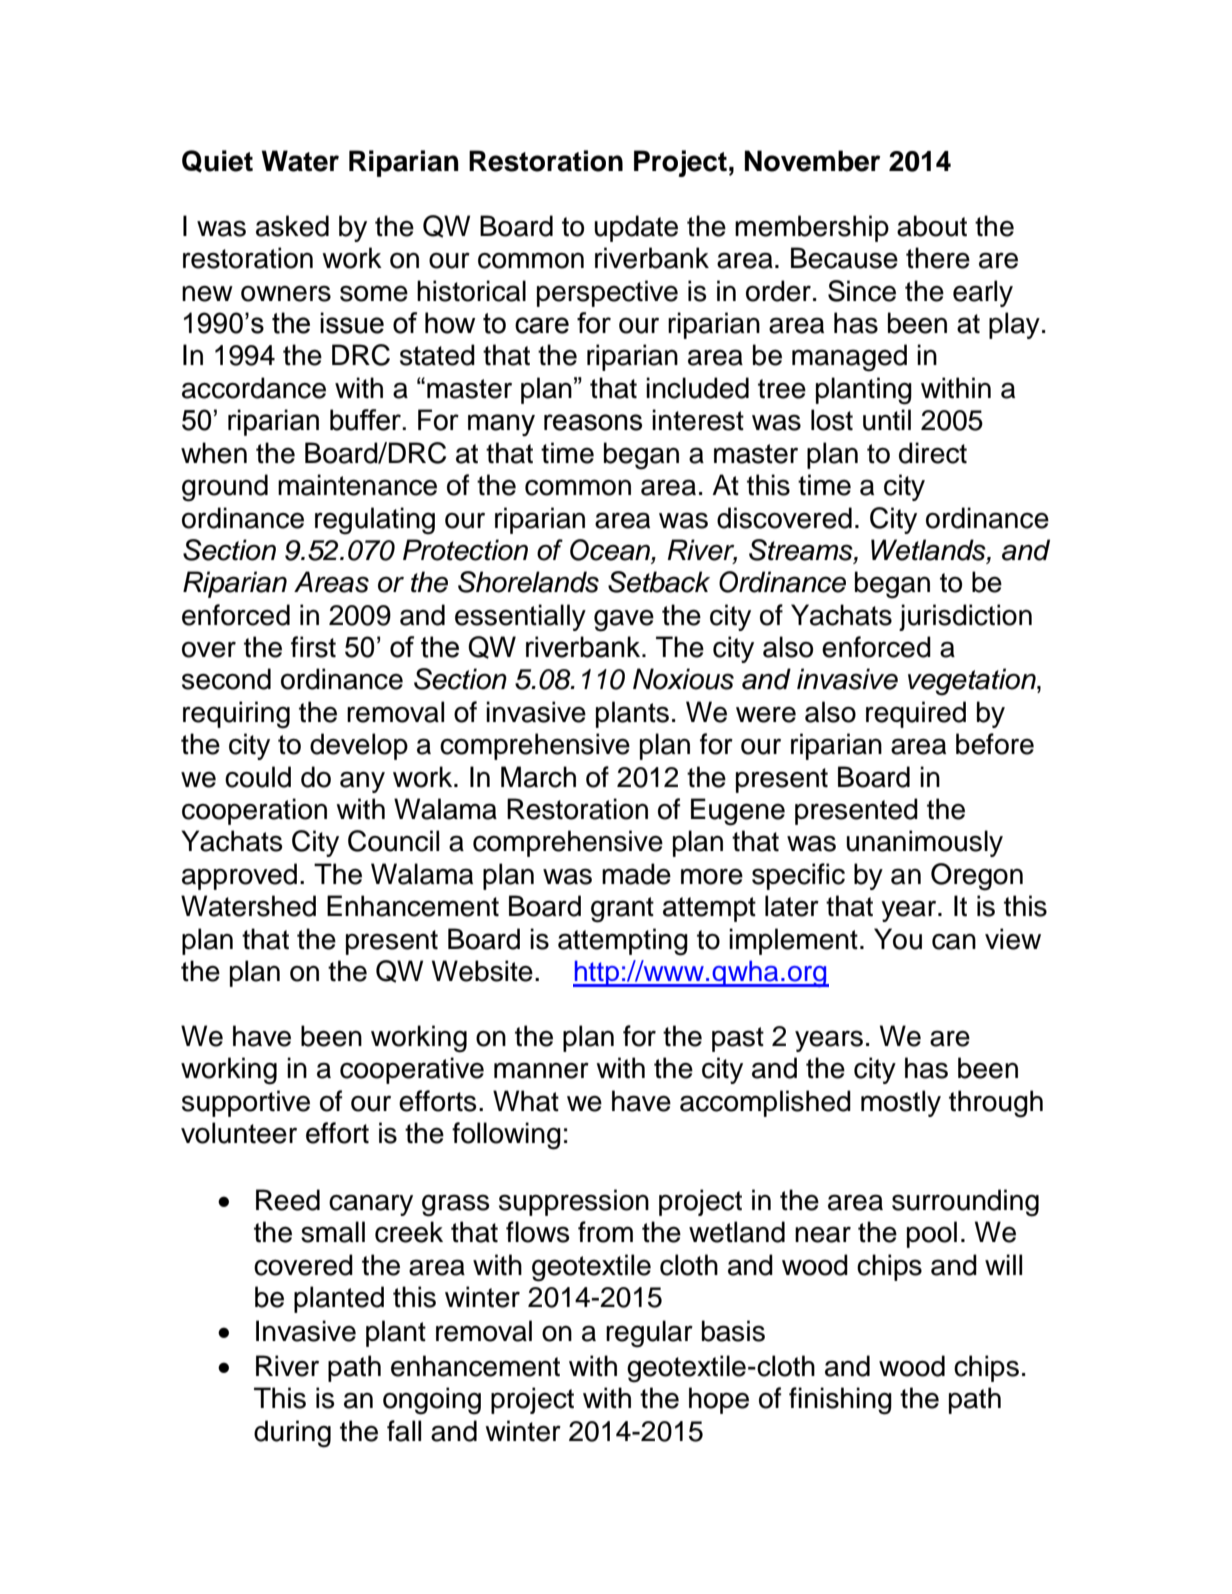 The width and height of the image is (1232, 1594). Describe the element at coordinates (254, 811) in the image. I see `cooperation` at that location.
